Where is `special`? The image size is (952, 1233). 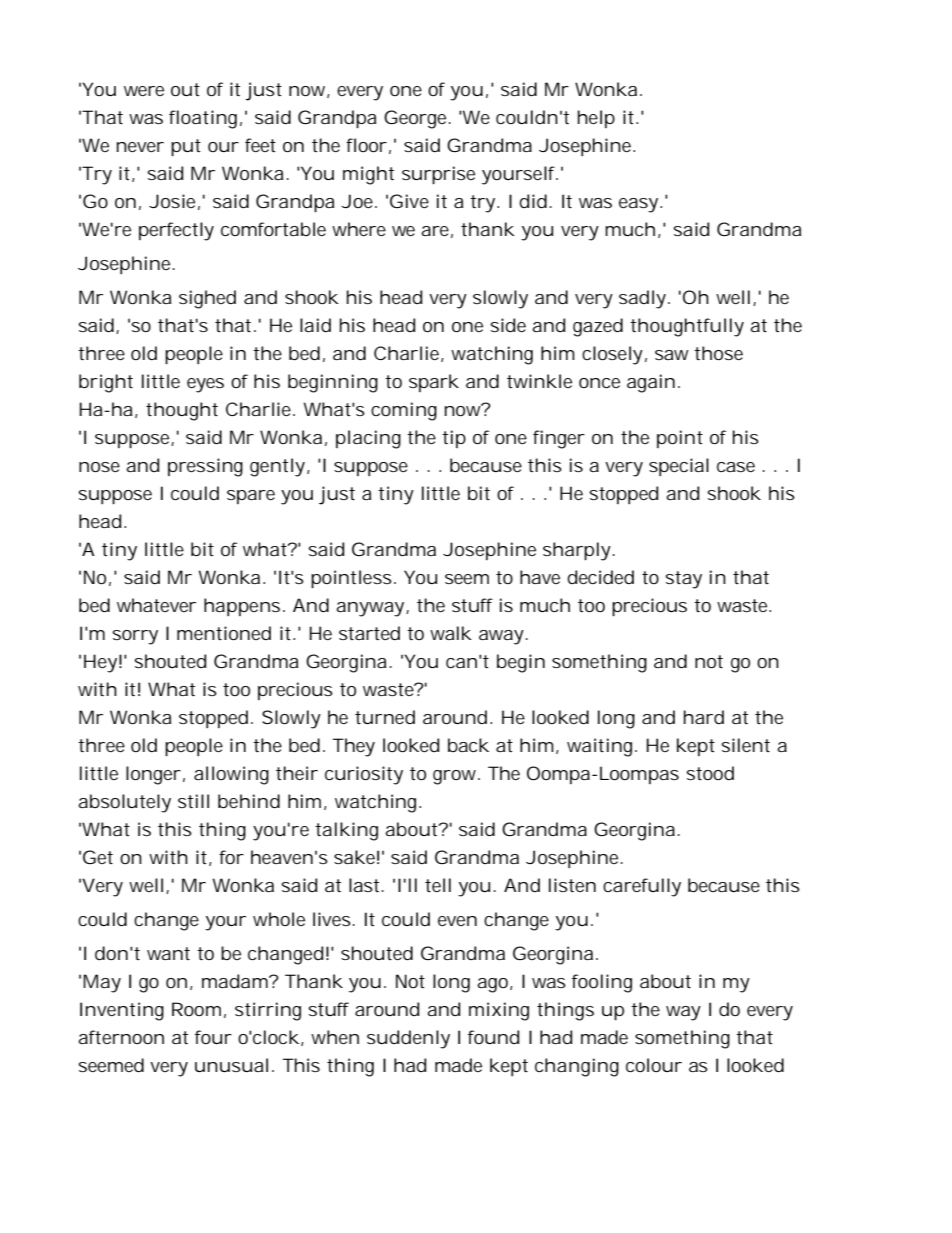 special is located at coordinates (679, 467).
